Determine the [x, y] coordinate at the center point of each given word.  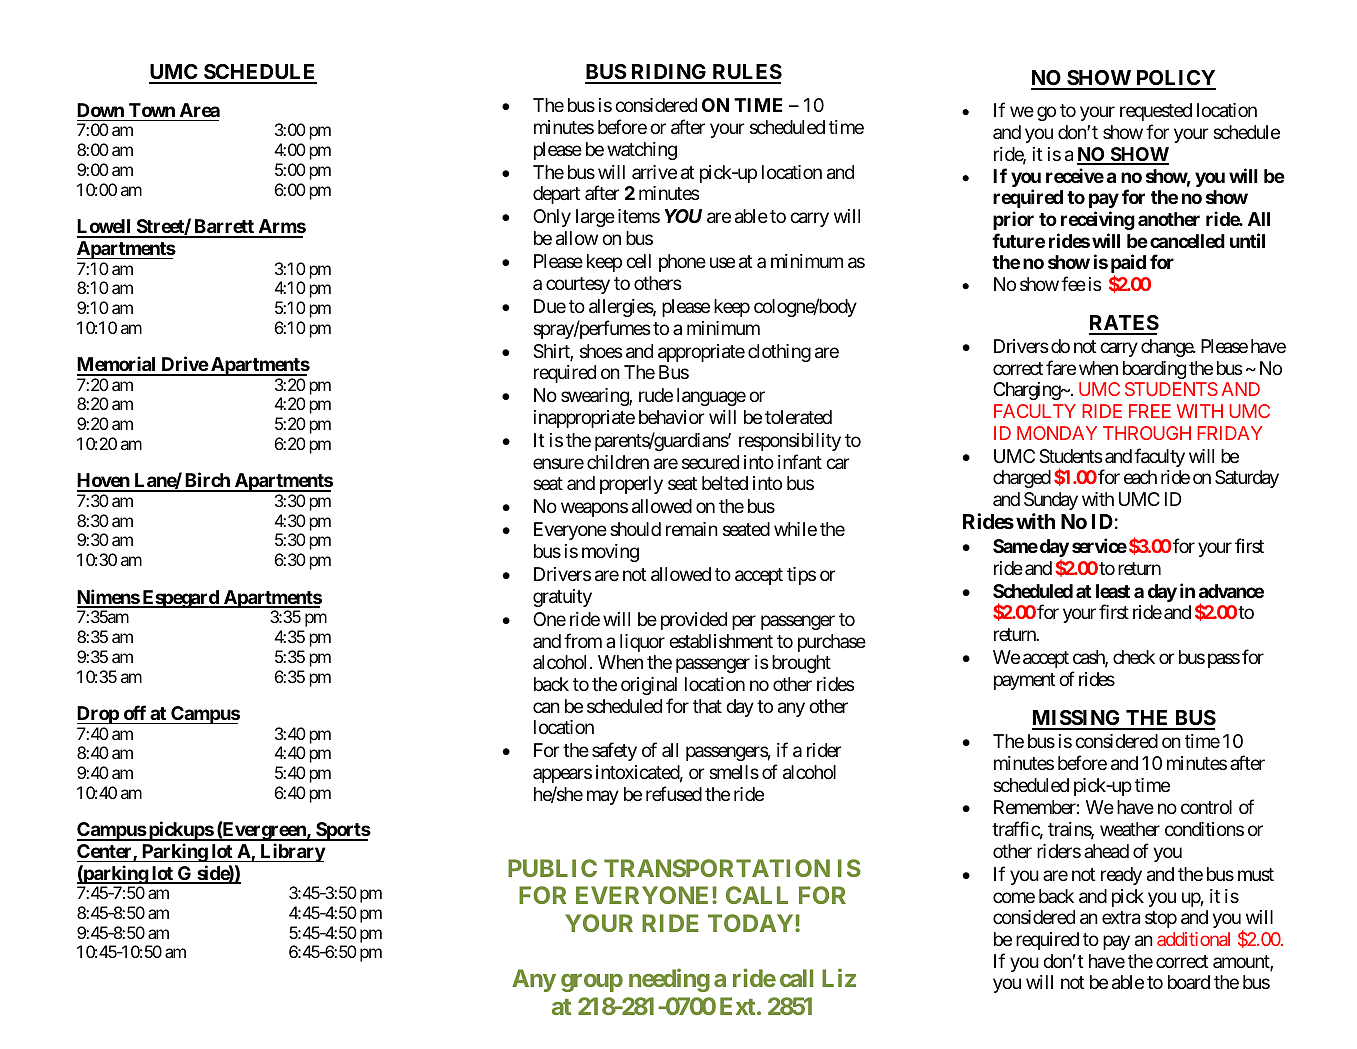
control [1206, 807]
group [592, 983]
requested [1156, 112]
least [1113, 591]
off [135, 712]
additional [1193, 939]
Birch [207, 481]
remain [692, 529]
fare [1061, 368]
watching [642, 151]
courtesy [578, 285]
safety [614, 751]
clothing [779, 353]
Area [200, 110]
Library [292, 852]
